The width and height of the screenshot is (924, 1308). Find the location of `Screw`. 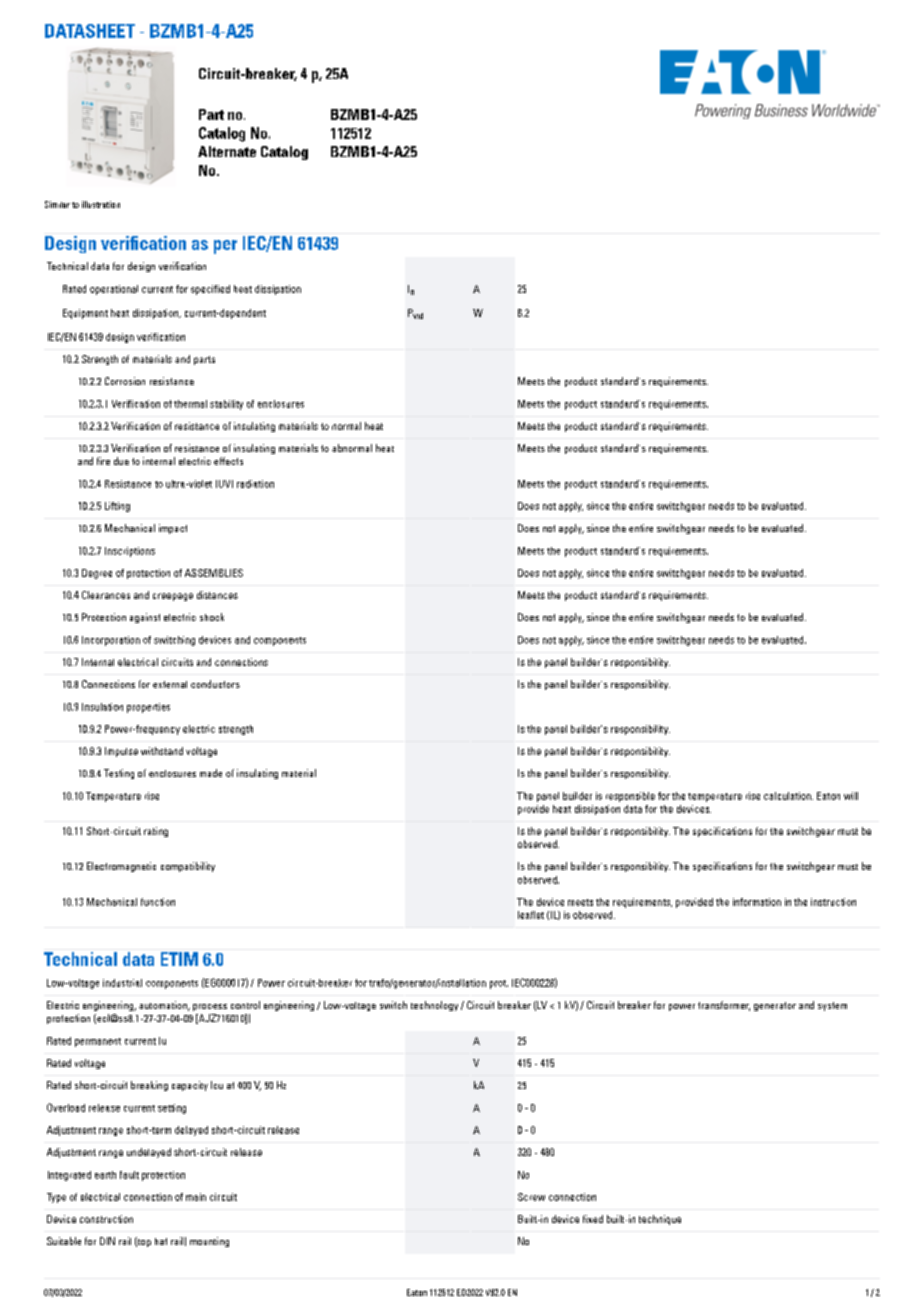

Screw is located at coordinates (531, 1197).
